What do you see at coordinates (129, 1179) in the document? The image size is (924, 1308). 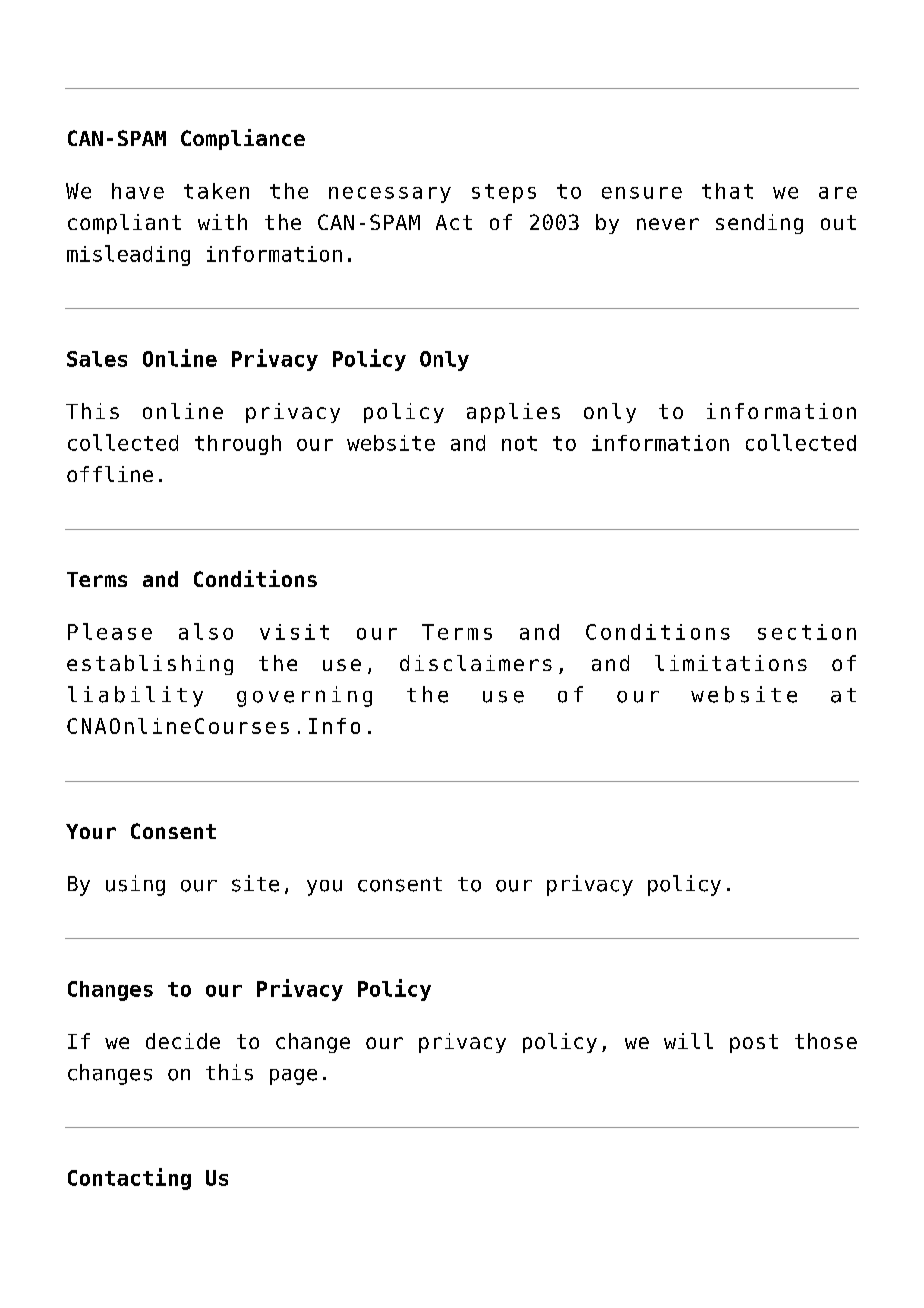 I see `Contacting` at bounding box center [129, 1179].
